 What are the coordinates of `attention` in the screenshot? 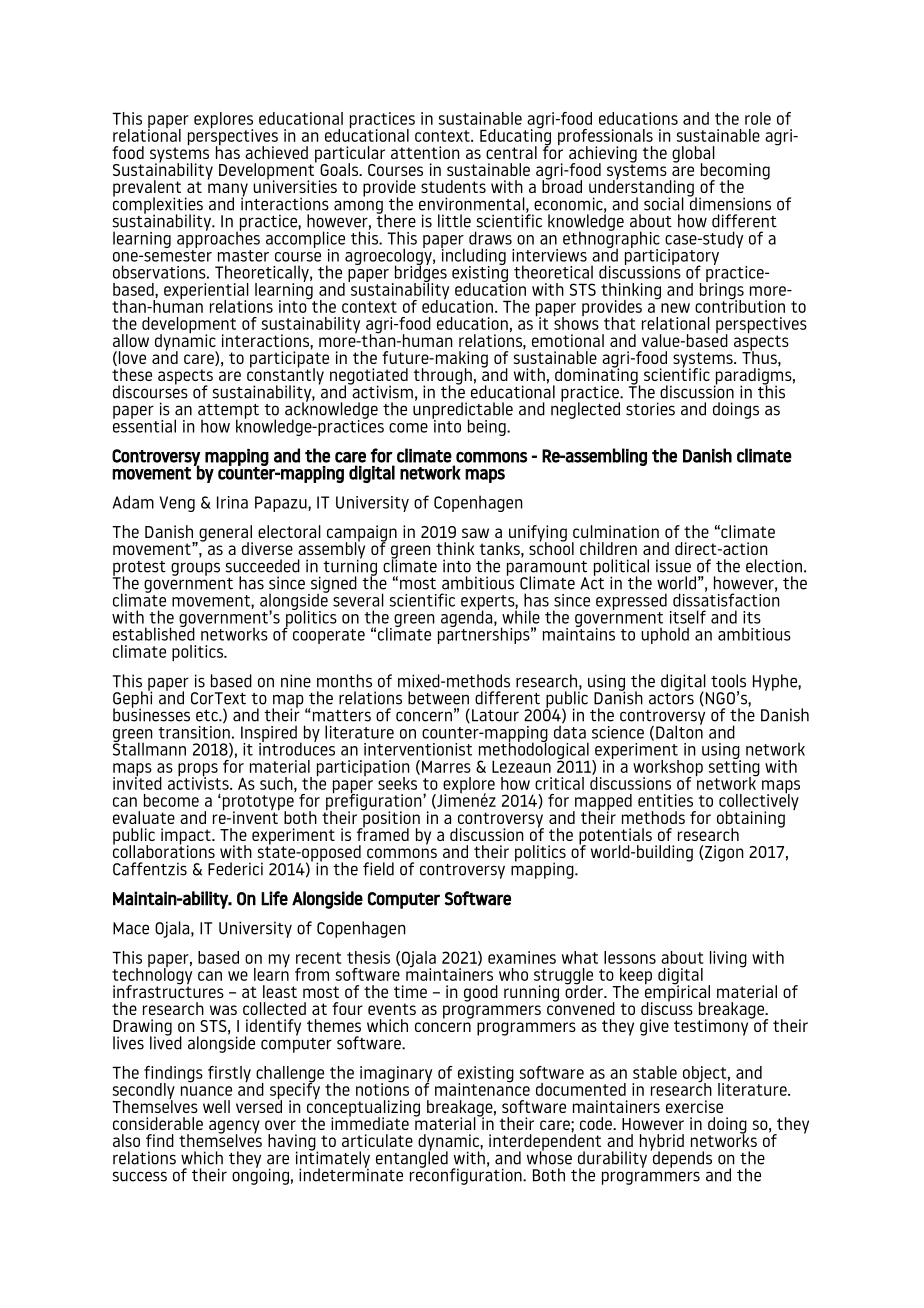 It's located at (425, 152).
